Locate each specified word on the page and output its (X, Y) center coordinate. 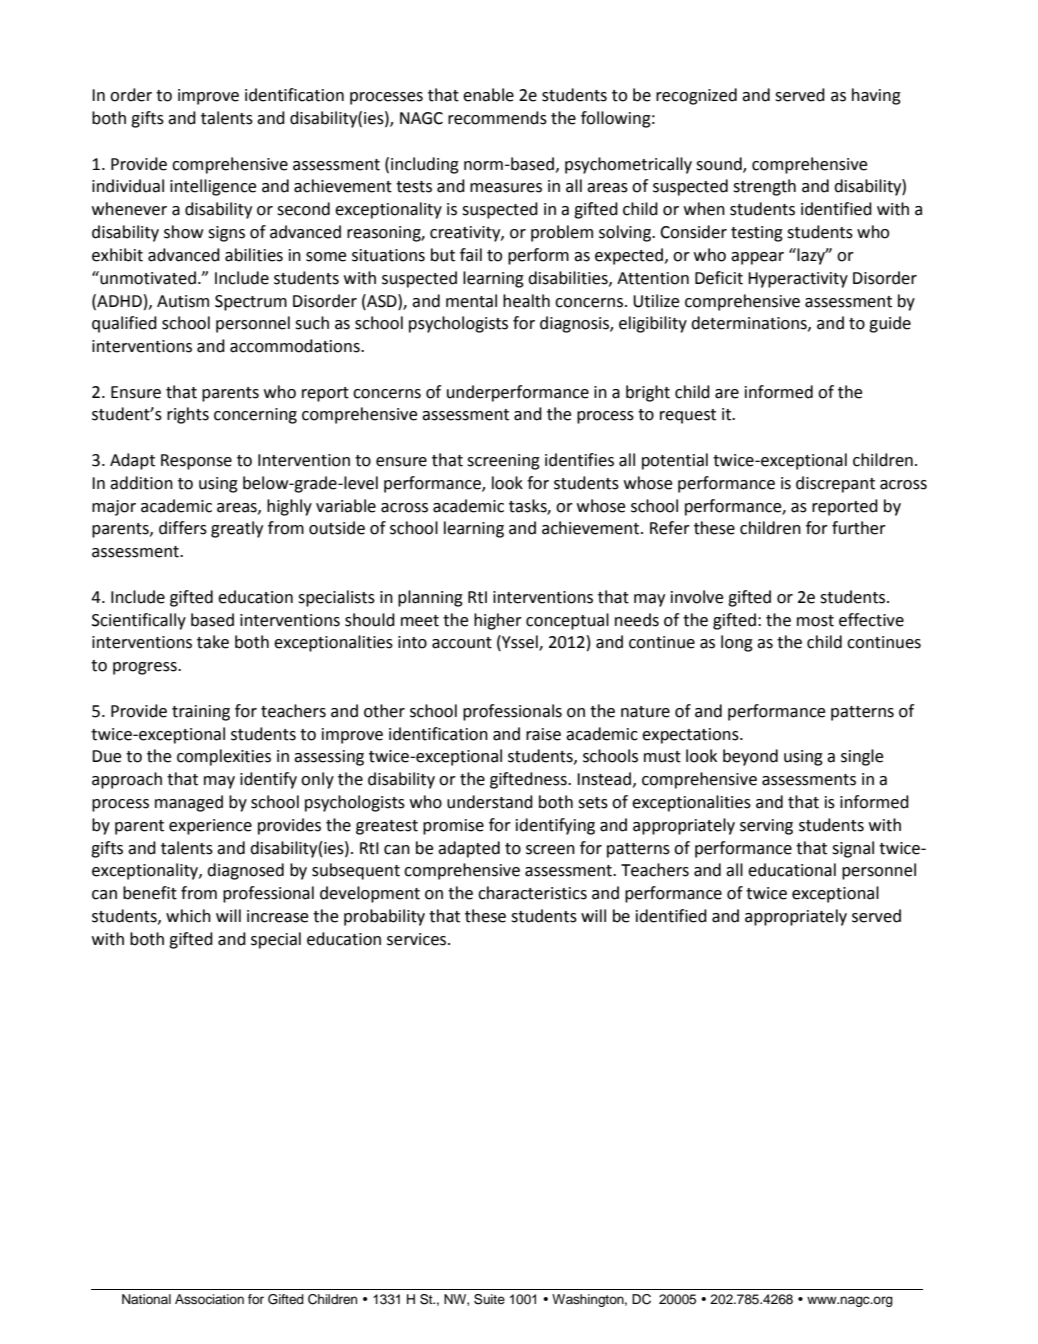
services (418, 939)
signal (853, 849)
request (688, 416)
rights (188, 415)
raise (543, 734)
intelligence (213, 187)
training (201, 713)
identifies (579, 460)
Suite (489, 1299)
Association (209, 1299)
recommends (497, 118)
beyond (750, 757)
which (188, 916)
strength (764, 187)
